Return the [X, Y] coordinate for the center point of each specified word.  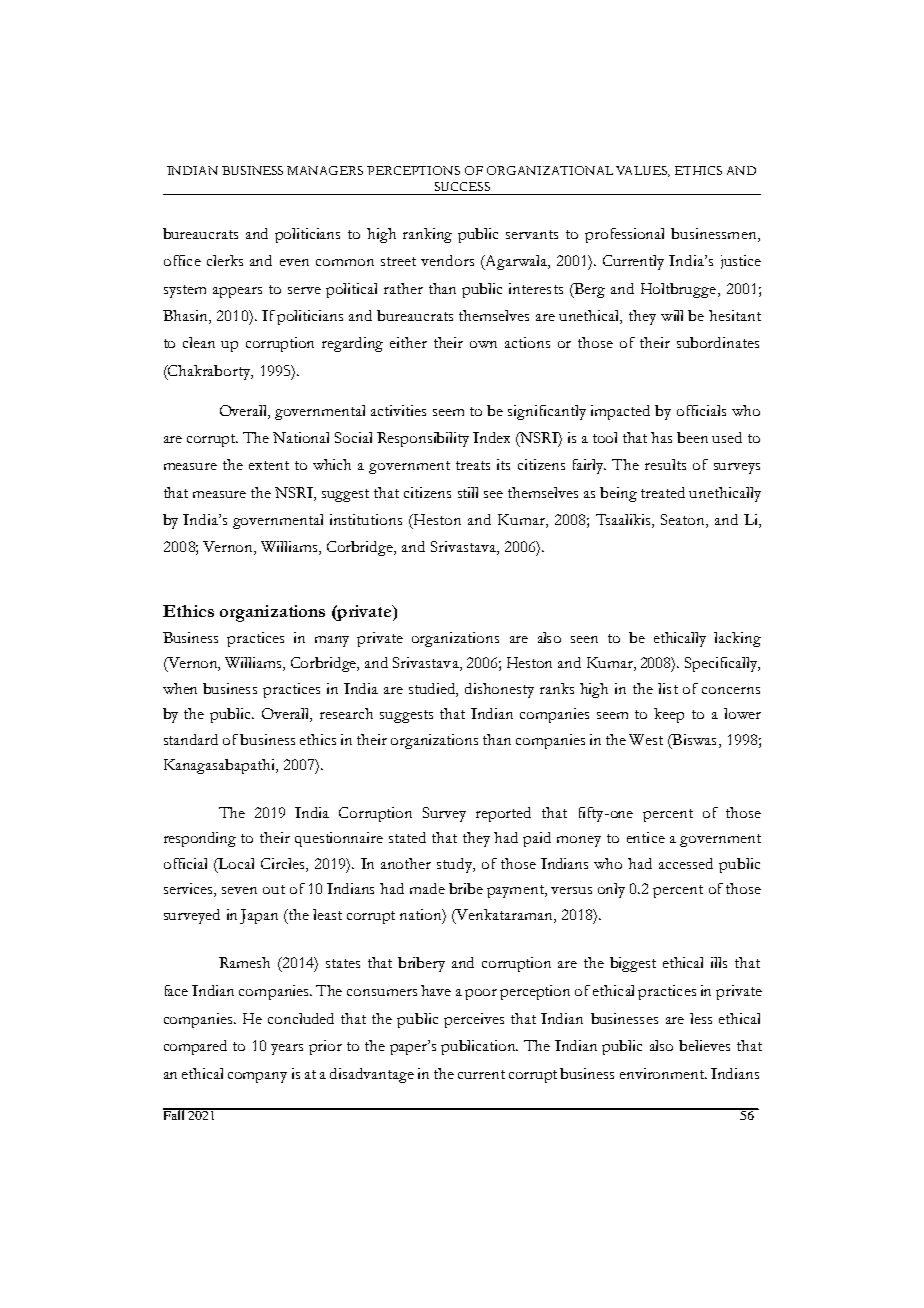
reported [503, 814]
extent [269, 465]
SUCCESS [462, 186]
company [257, 1077]
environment [663, 1073]
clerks [225, 260]
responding [200, 839]
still [468, 492]
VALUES [643, 171]
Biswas [693, 741]
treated [663, 492]
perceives [474, 1020]
